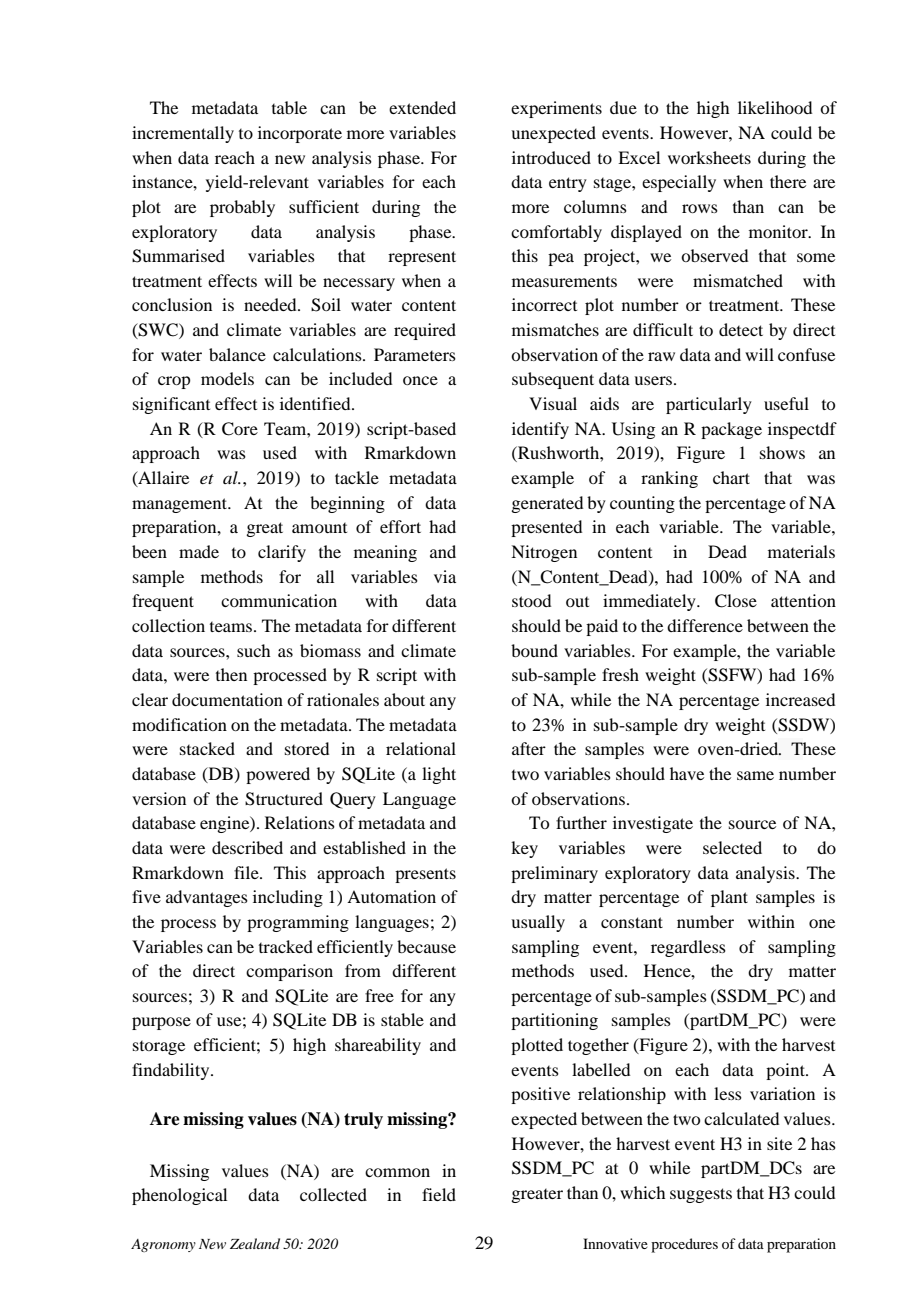 Image resolution: width=924 pixels, height=1308 pixels. Describe the element at coordinates (709, 157) in the page. I see `worksheets` at that location.
